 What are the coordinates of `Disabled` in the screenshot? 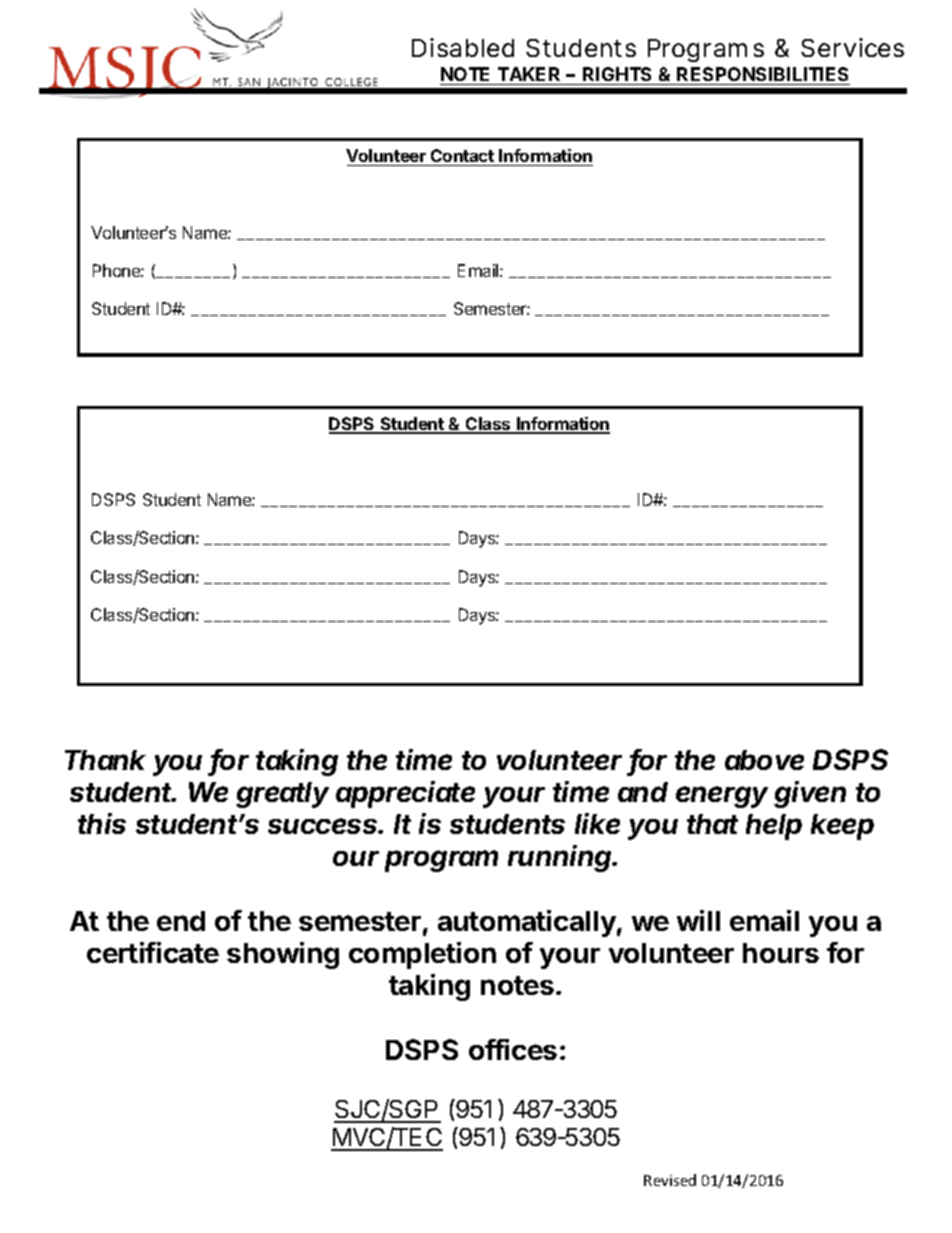 It's located at (463, 47).
